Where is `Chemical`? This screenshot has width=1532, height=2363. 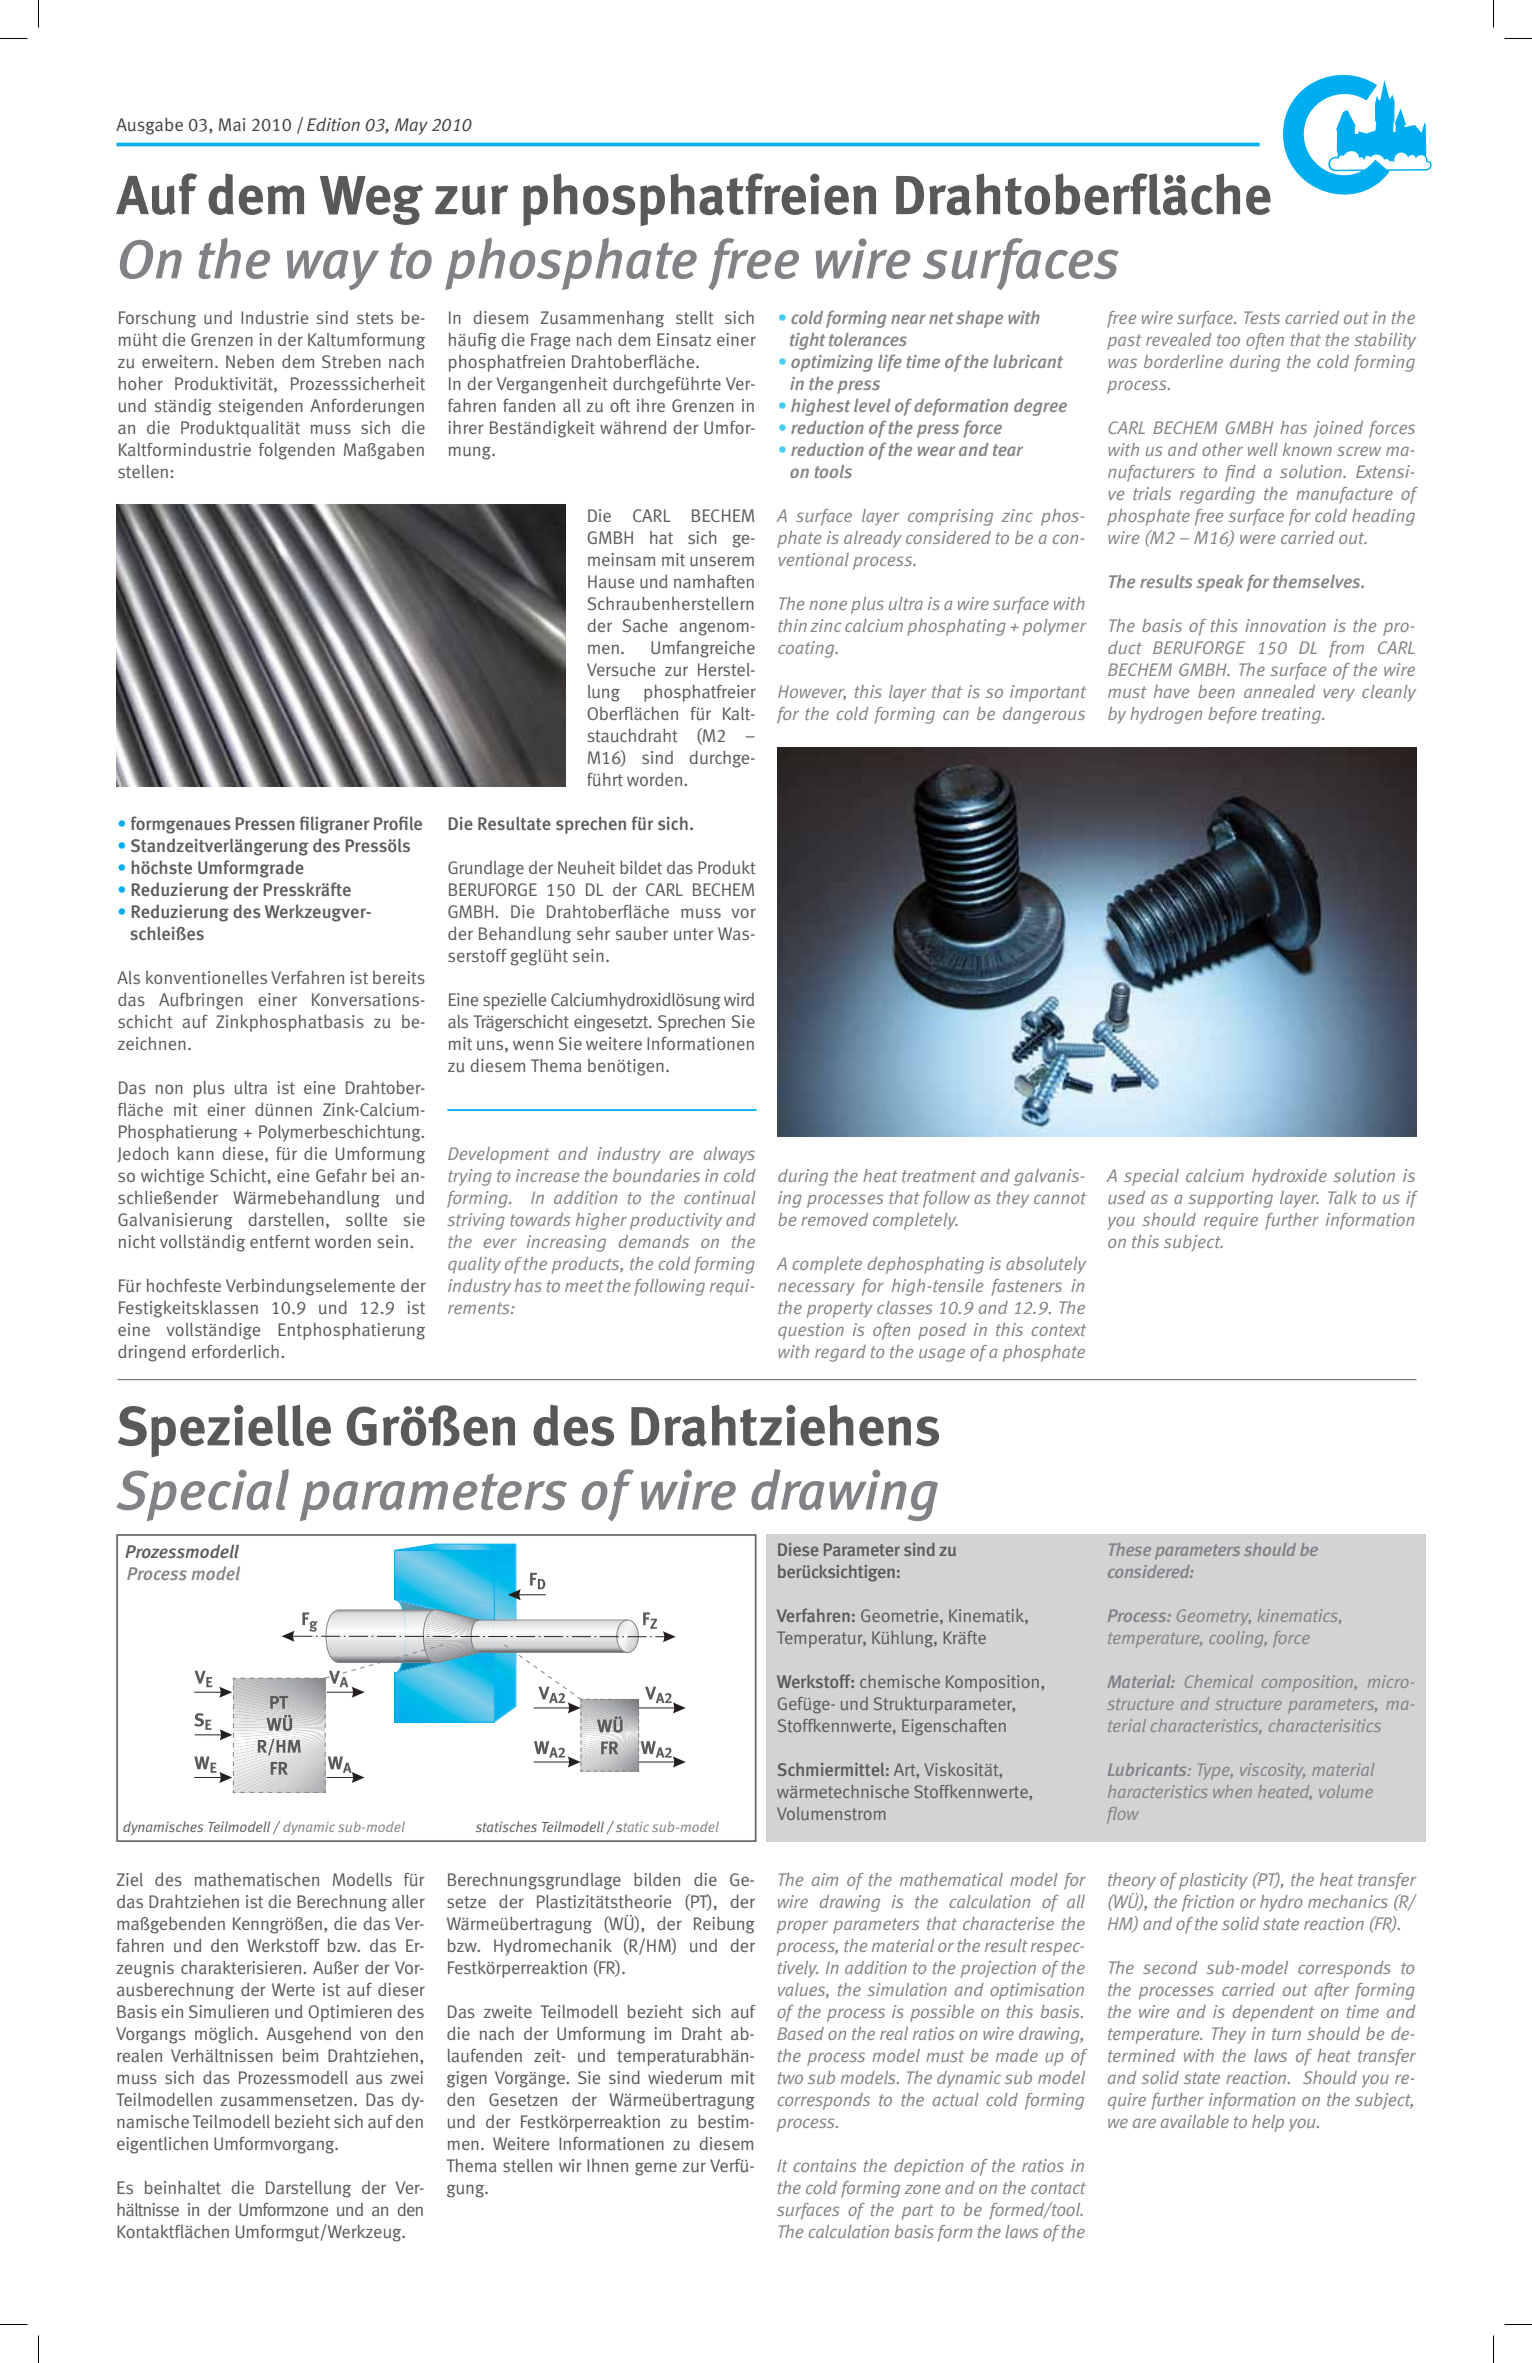
Chemical is located at coordinates (1219, 1681).
